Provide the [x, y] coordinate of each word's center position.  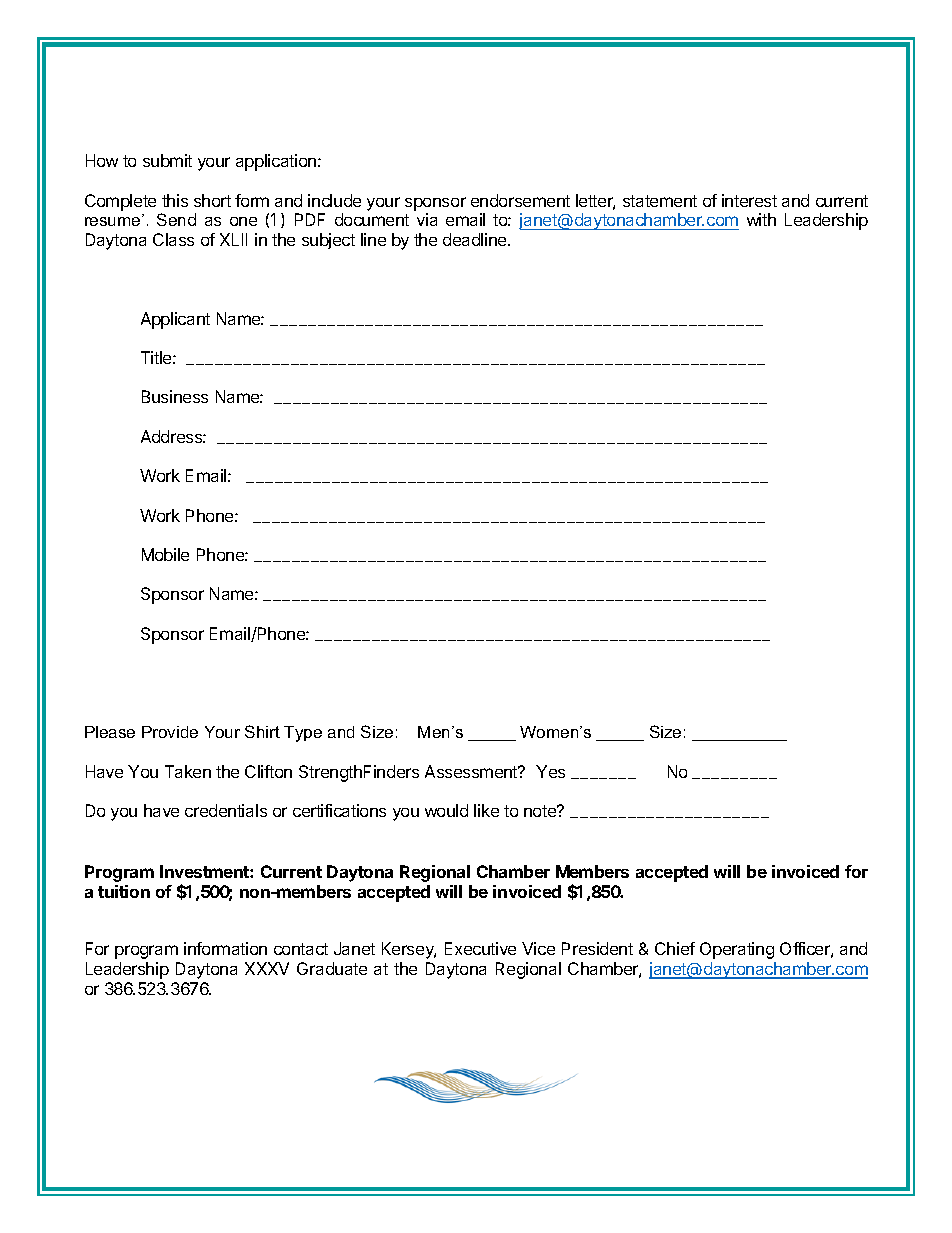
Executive [480, 948]
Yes [550, 771]
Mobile [165, 554]
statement [660, 201]
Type [303, 734]
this [175, 200]
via [427, 219]
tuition [124, 891]
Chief [675, 948]
